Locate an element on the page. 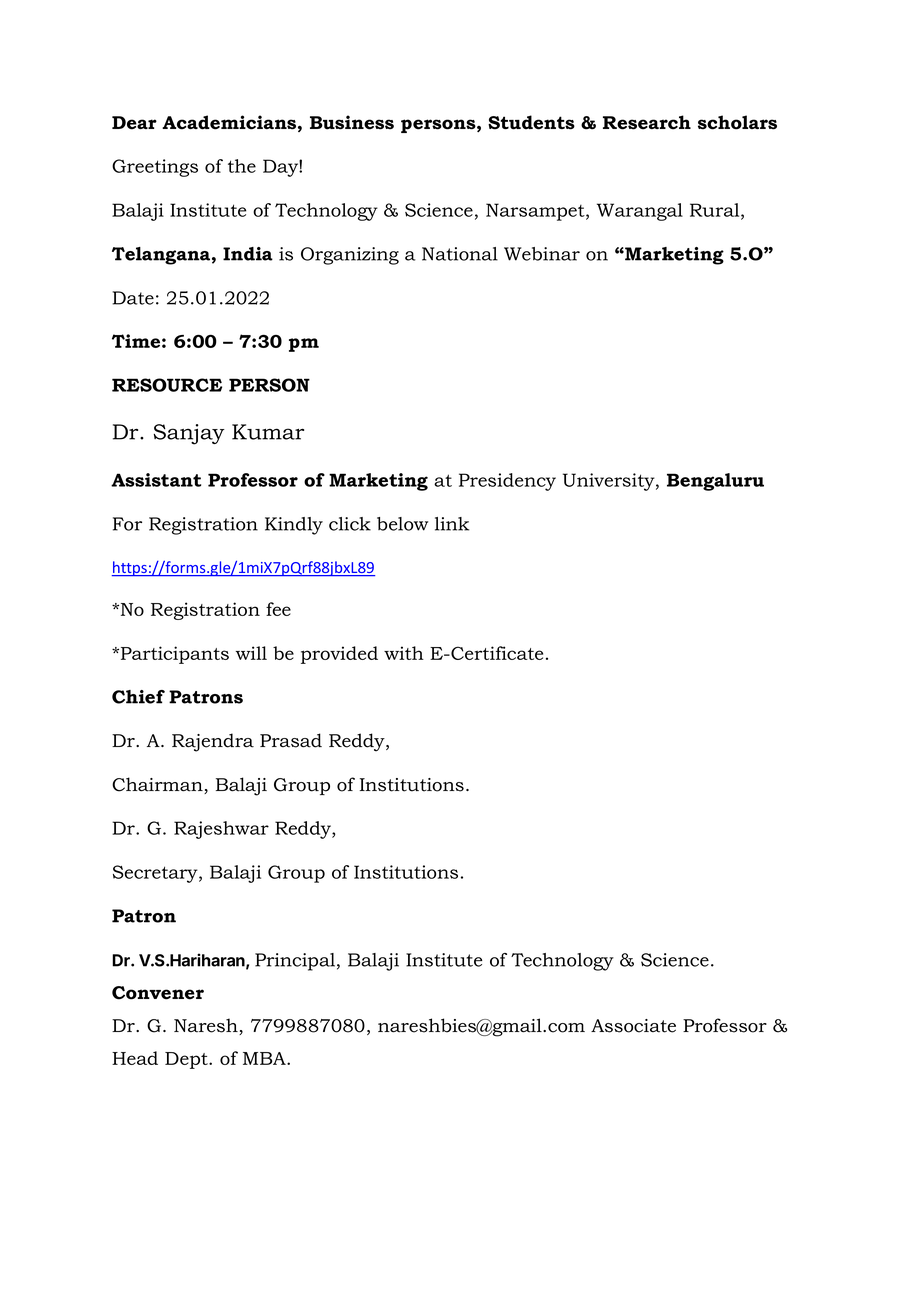  Business is located at coordinates (352, 122).
